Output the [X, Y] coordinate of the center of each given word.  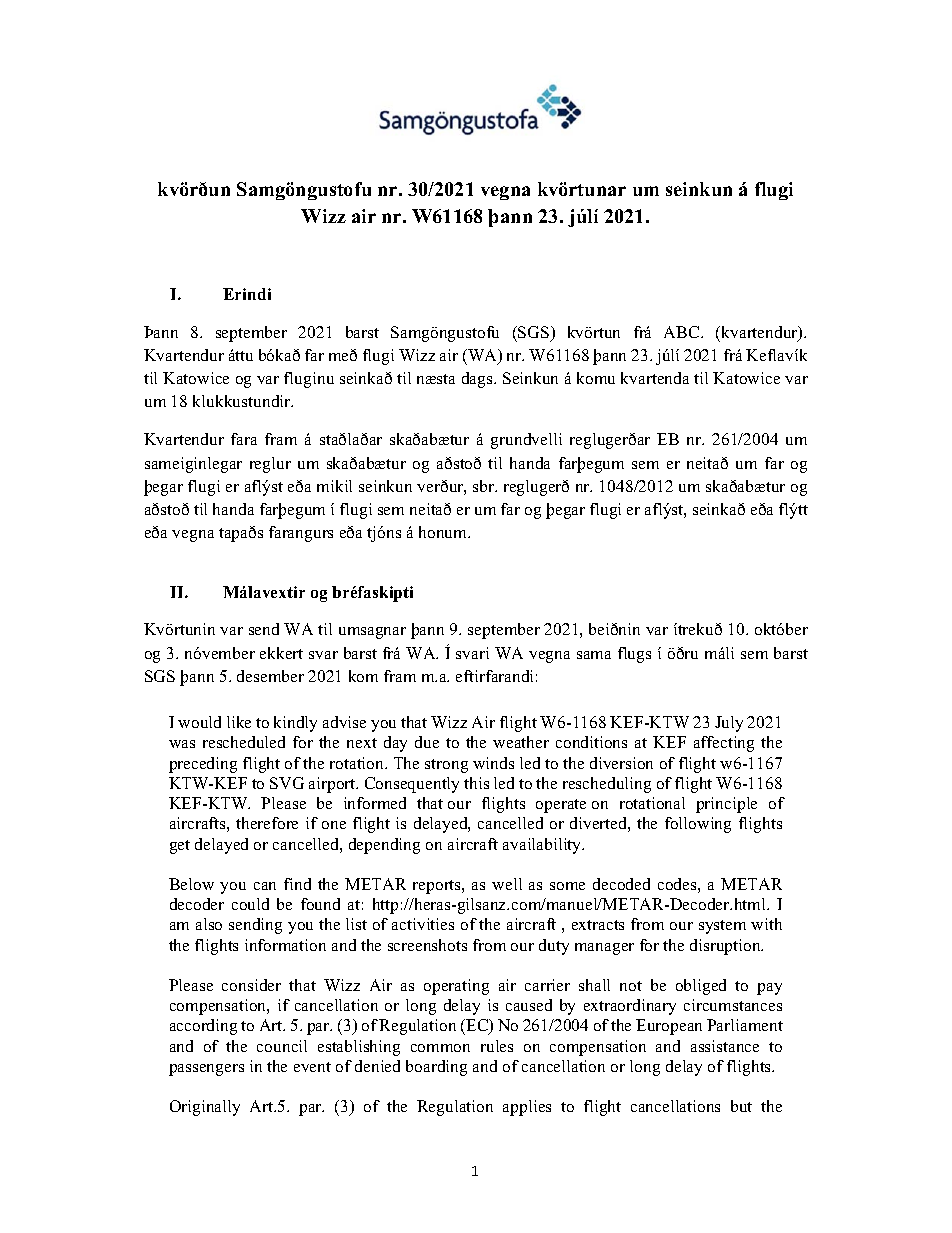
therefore [267, 823]
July [729, 724]
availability [543, 846]
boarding [436, 1068]
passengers [206, 1070]
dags [478, 380]
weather [521, 742]
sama [594, 655]
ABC [683, 332]
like [239, 722]
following [698, 825]
